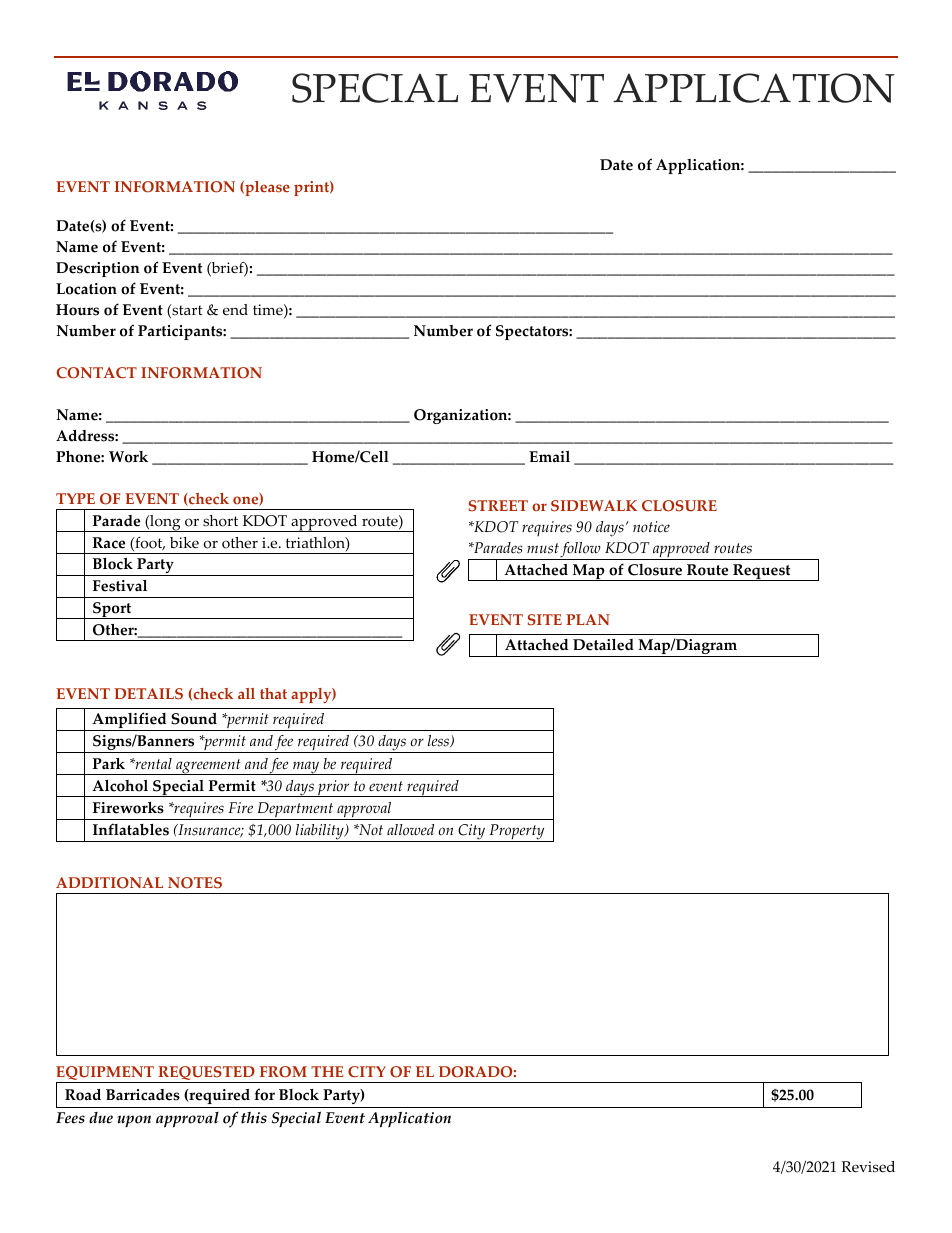 This screenshot has height=1233, width=952. What do you see at coordinates (868, 1167) in the screenshot?
I see `Revised` at bounding box center [868, 1167].
